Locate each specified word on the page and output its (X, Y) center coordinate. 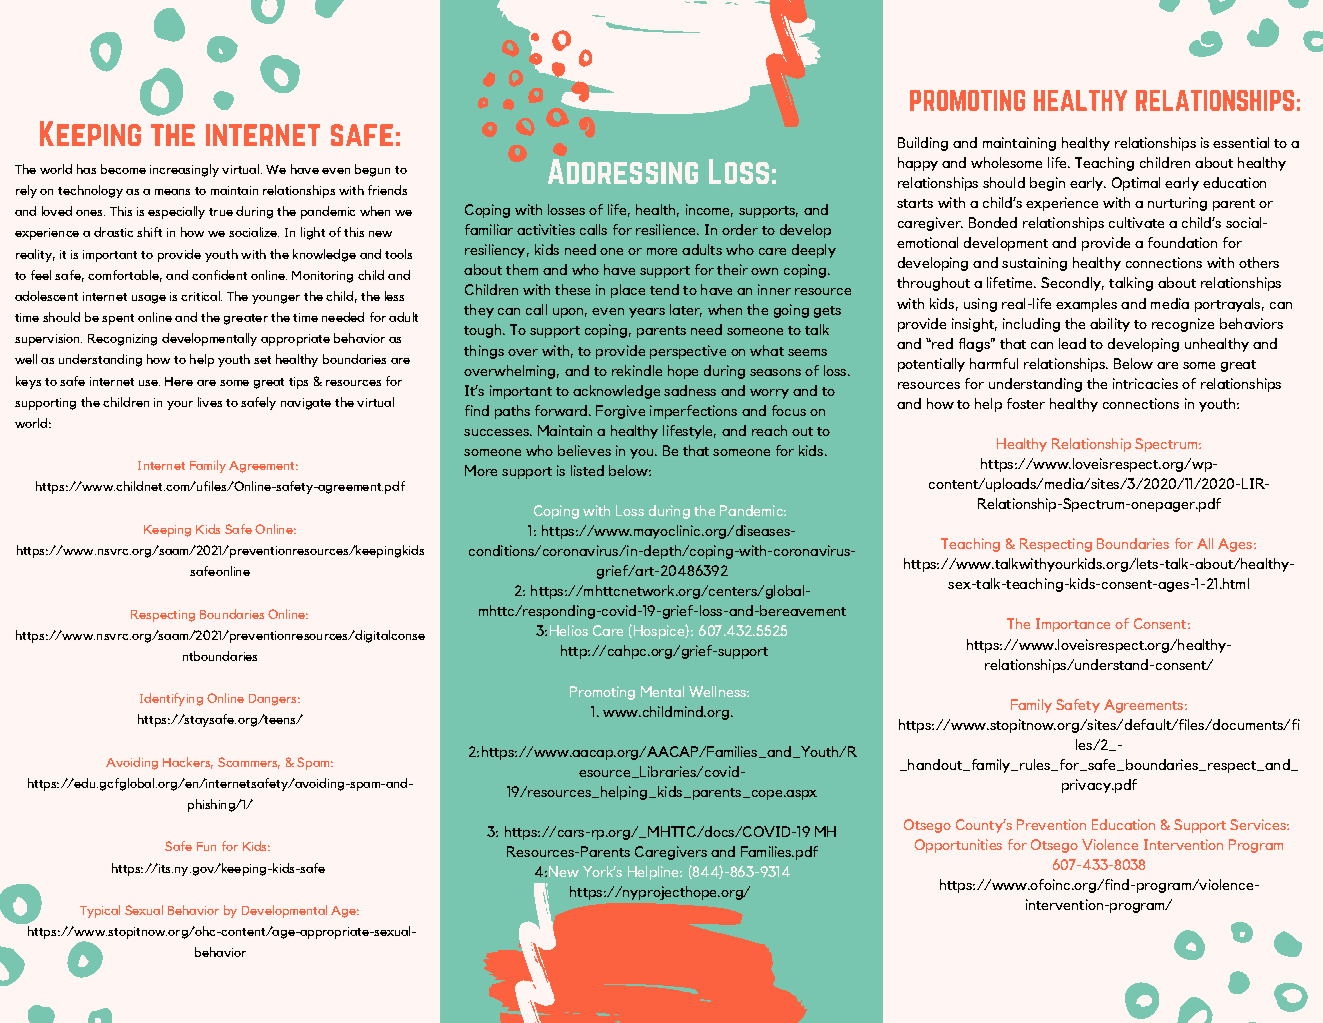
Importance (1073, 625)
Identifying (171, 699)
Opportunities (958, 846)
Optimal (1136, 184)
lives (210, 402)
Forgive (620, 412)
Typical (100, 911)
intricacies (1145, 383)
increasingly (184, 170)
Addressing (623, 171)
